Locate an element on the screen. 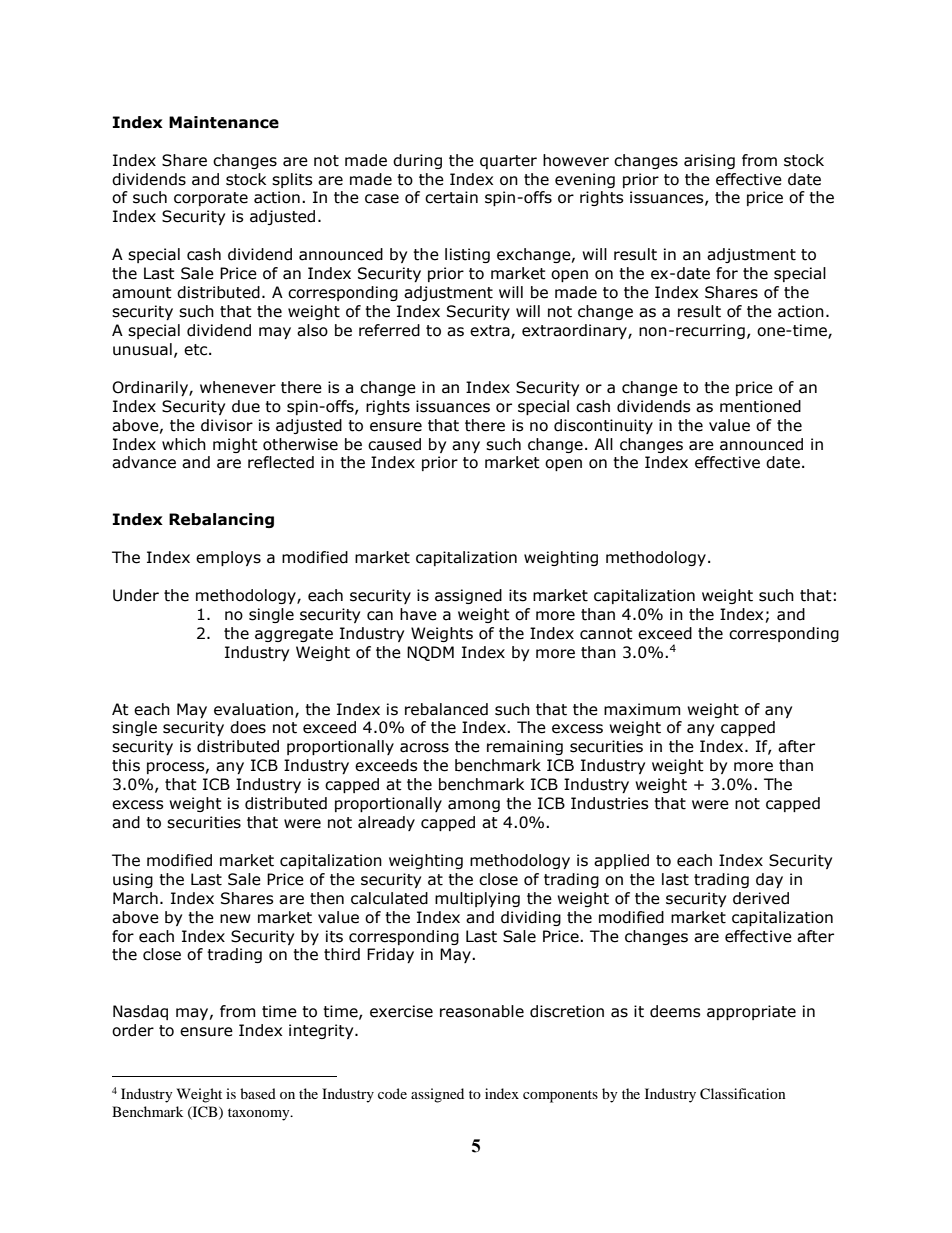 This screenshot has height=1233, width=952. Under is located at coordinates (136, 595).
